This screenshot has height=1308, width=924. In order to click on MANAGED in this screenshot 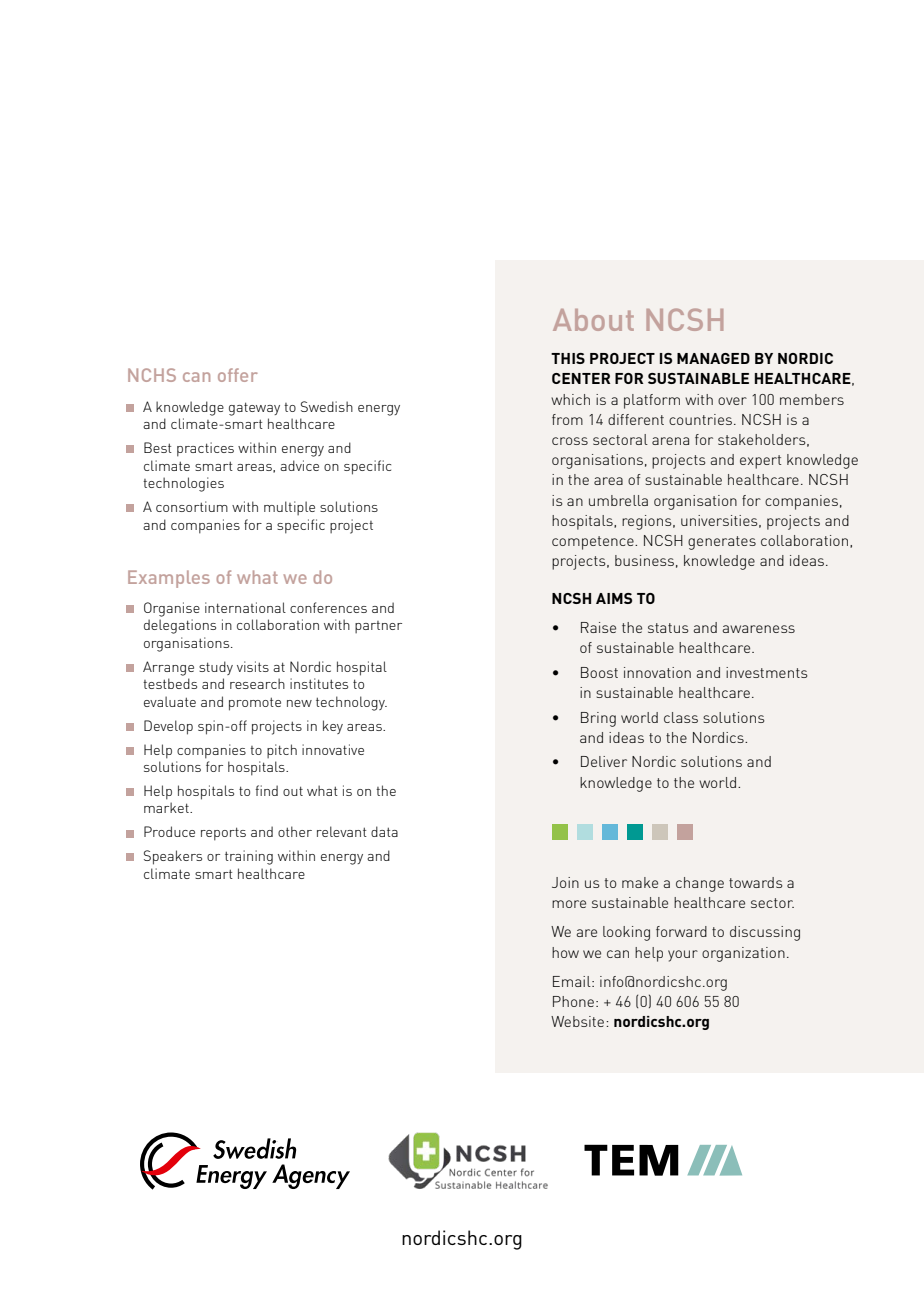, I will do `click(713, 358)`.
